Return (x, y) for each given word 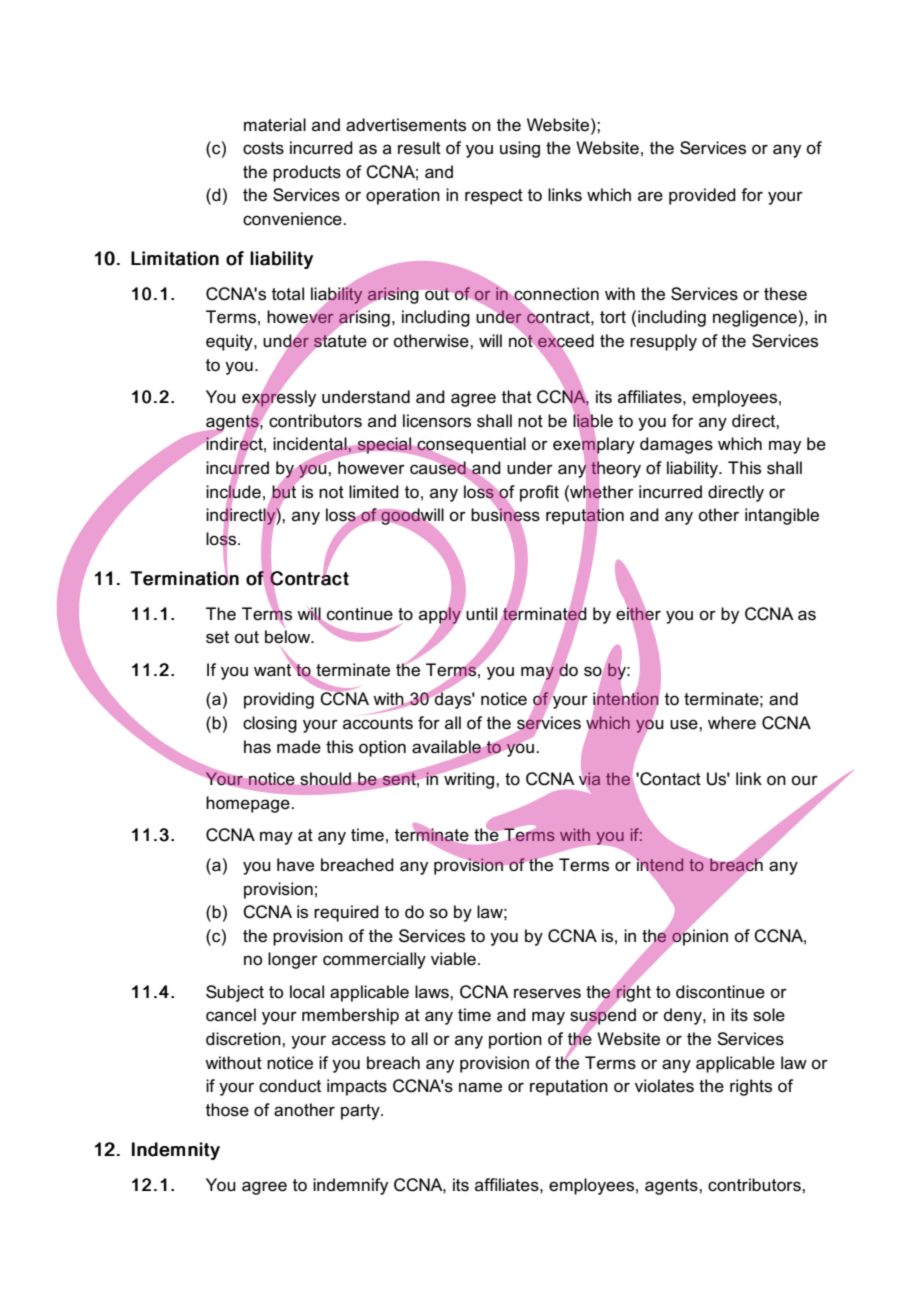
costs (263, 148)
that (517, 397)
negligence (755, 318)
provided (702, 196)
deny (684, 1016)
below (289, 637)
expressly (279, 398)
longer (293, 960)
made (299, 747)
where (732, 723)
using (520, 149)
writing (469, 779)
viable (453, 959)
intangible (782, 516)
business (505, 515)
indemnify (350, 1186)
